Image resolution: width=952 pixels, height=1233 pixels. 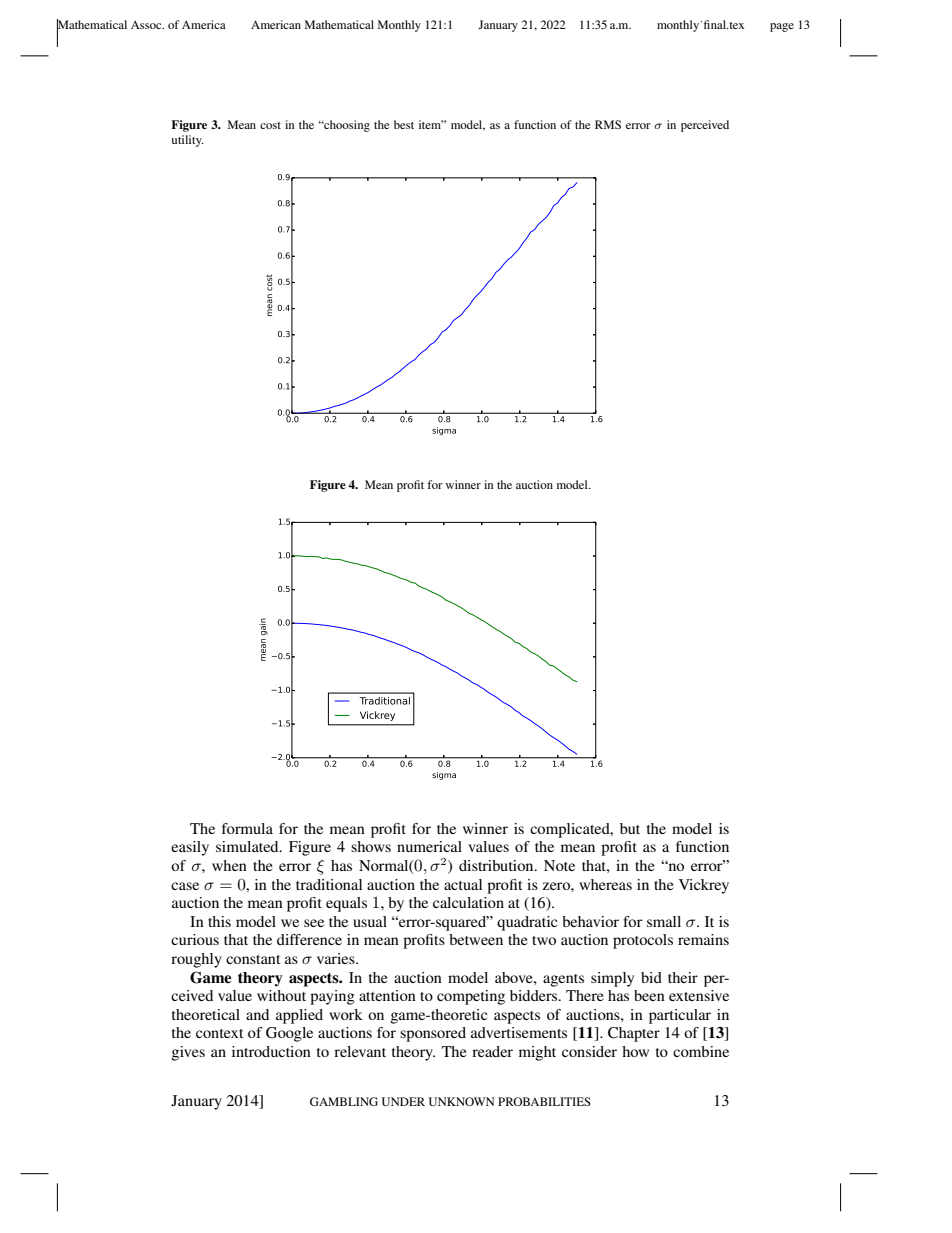 I want to click on page, so click(x=782, y=27).
